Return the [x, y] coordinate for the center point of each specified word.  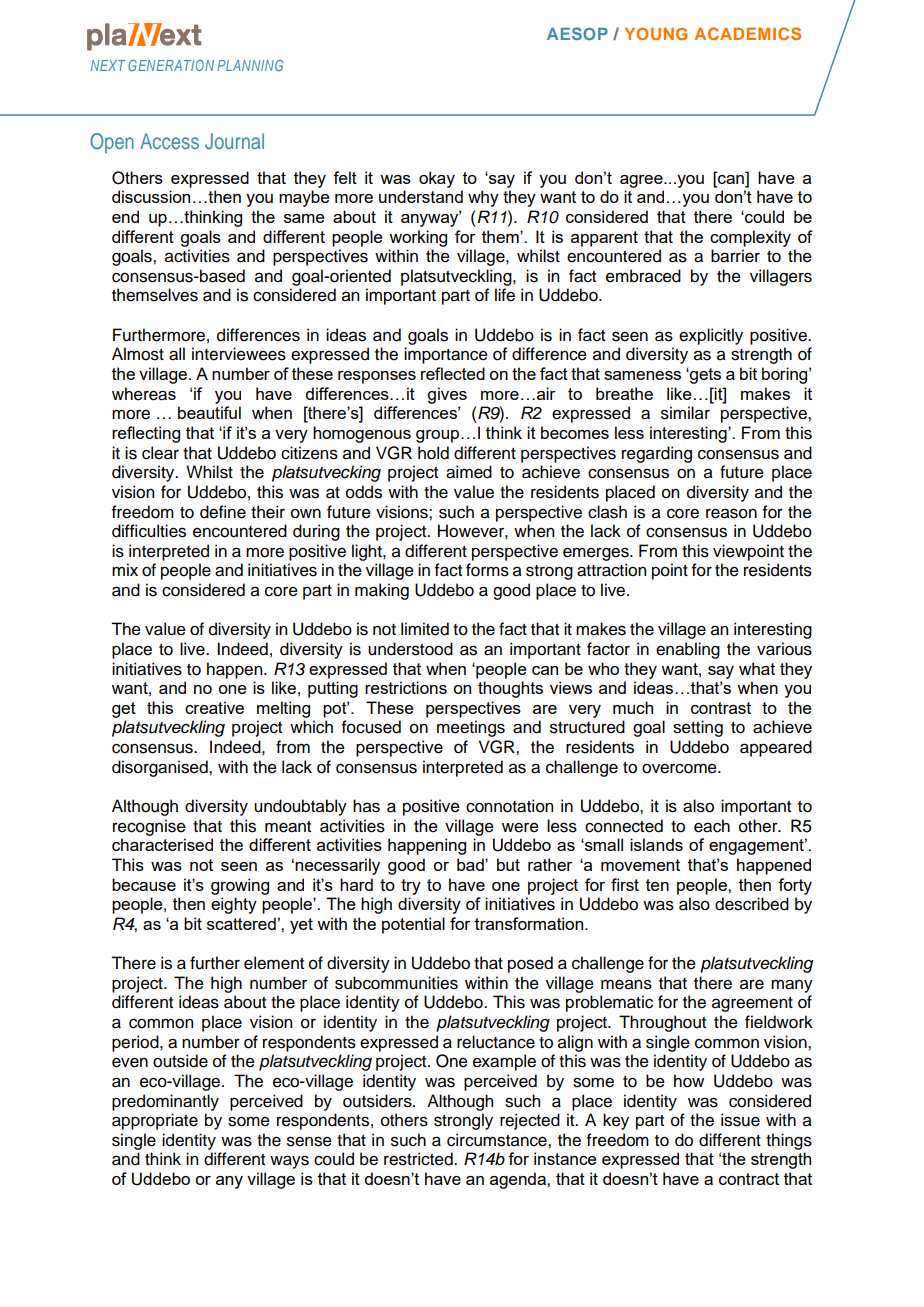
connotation [509, 806]
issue [740, 1120]
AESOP [577, 33]
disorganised [161, 768]
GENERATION [171, 65]
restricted [419, 1159]
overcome [680, 768]
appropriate [155, 1121]
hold [433, 453]
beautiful [209, 412]
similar [685, 413]
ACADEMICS [747, 33]
